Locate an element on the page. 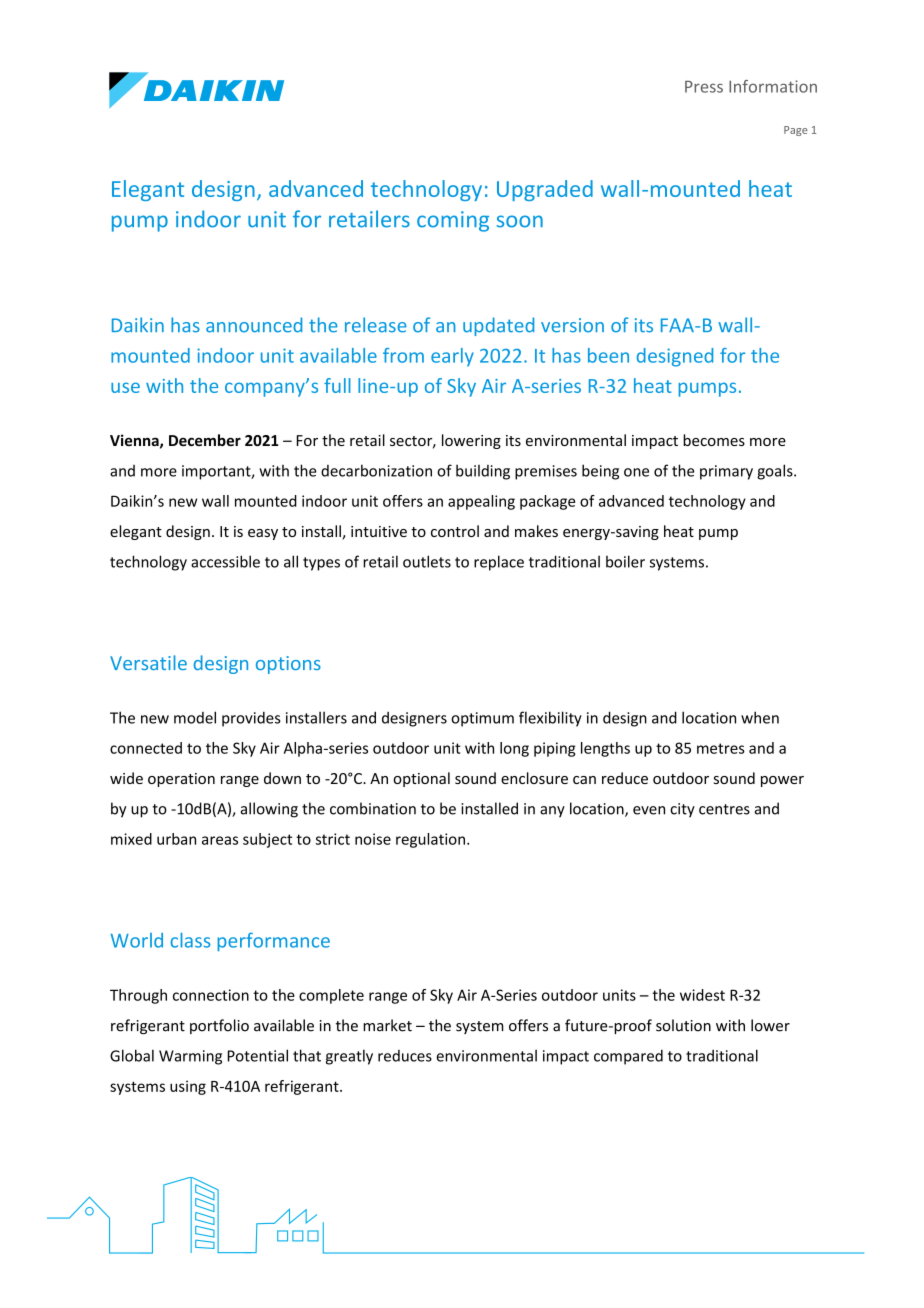 The height and width of the page is (1308, 924). market is located at coordinates (387, 1025).
